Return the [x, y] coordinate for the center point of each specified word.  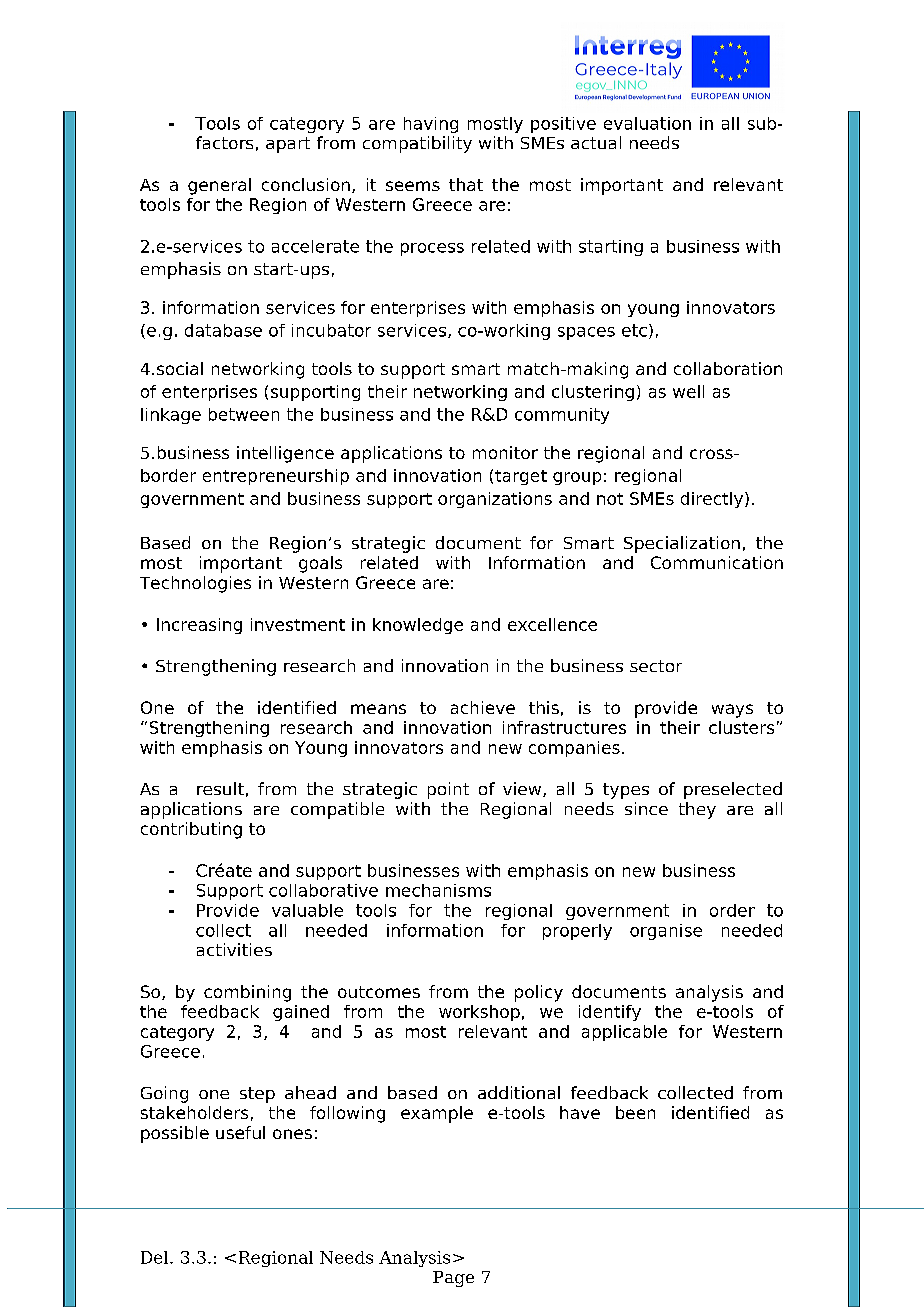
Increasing [199, 626]
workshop [479, 1013]
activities [234, 949]
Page [453, 1279]
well [688, 391]
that [466, 184]
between [244, 414]
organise [666, 932]
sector [656, 666]
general [219, 186]
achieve [483, 707]
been [635, 1112]
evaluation [647, 123]
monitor [505, 452]
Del [156, 1257]
